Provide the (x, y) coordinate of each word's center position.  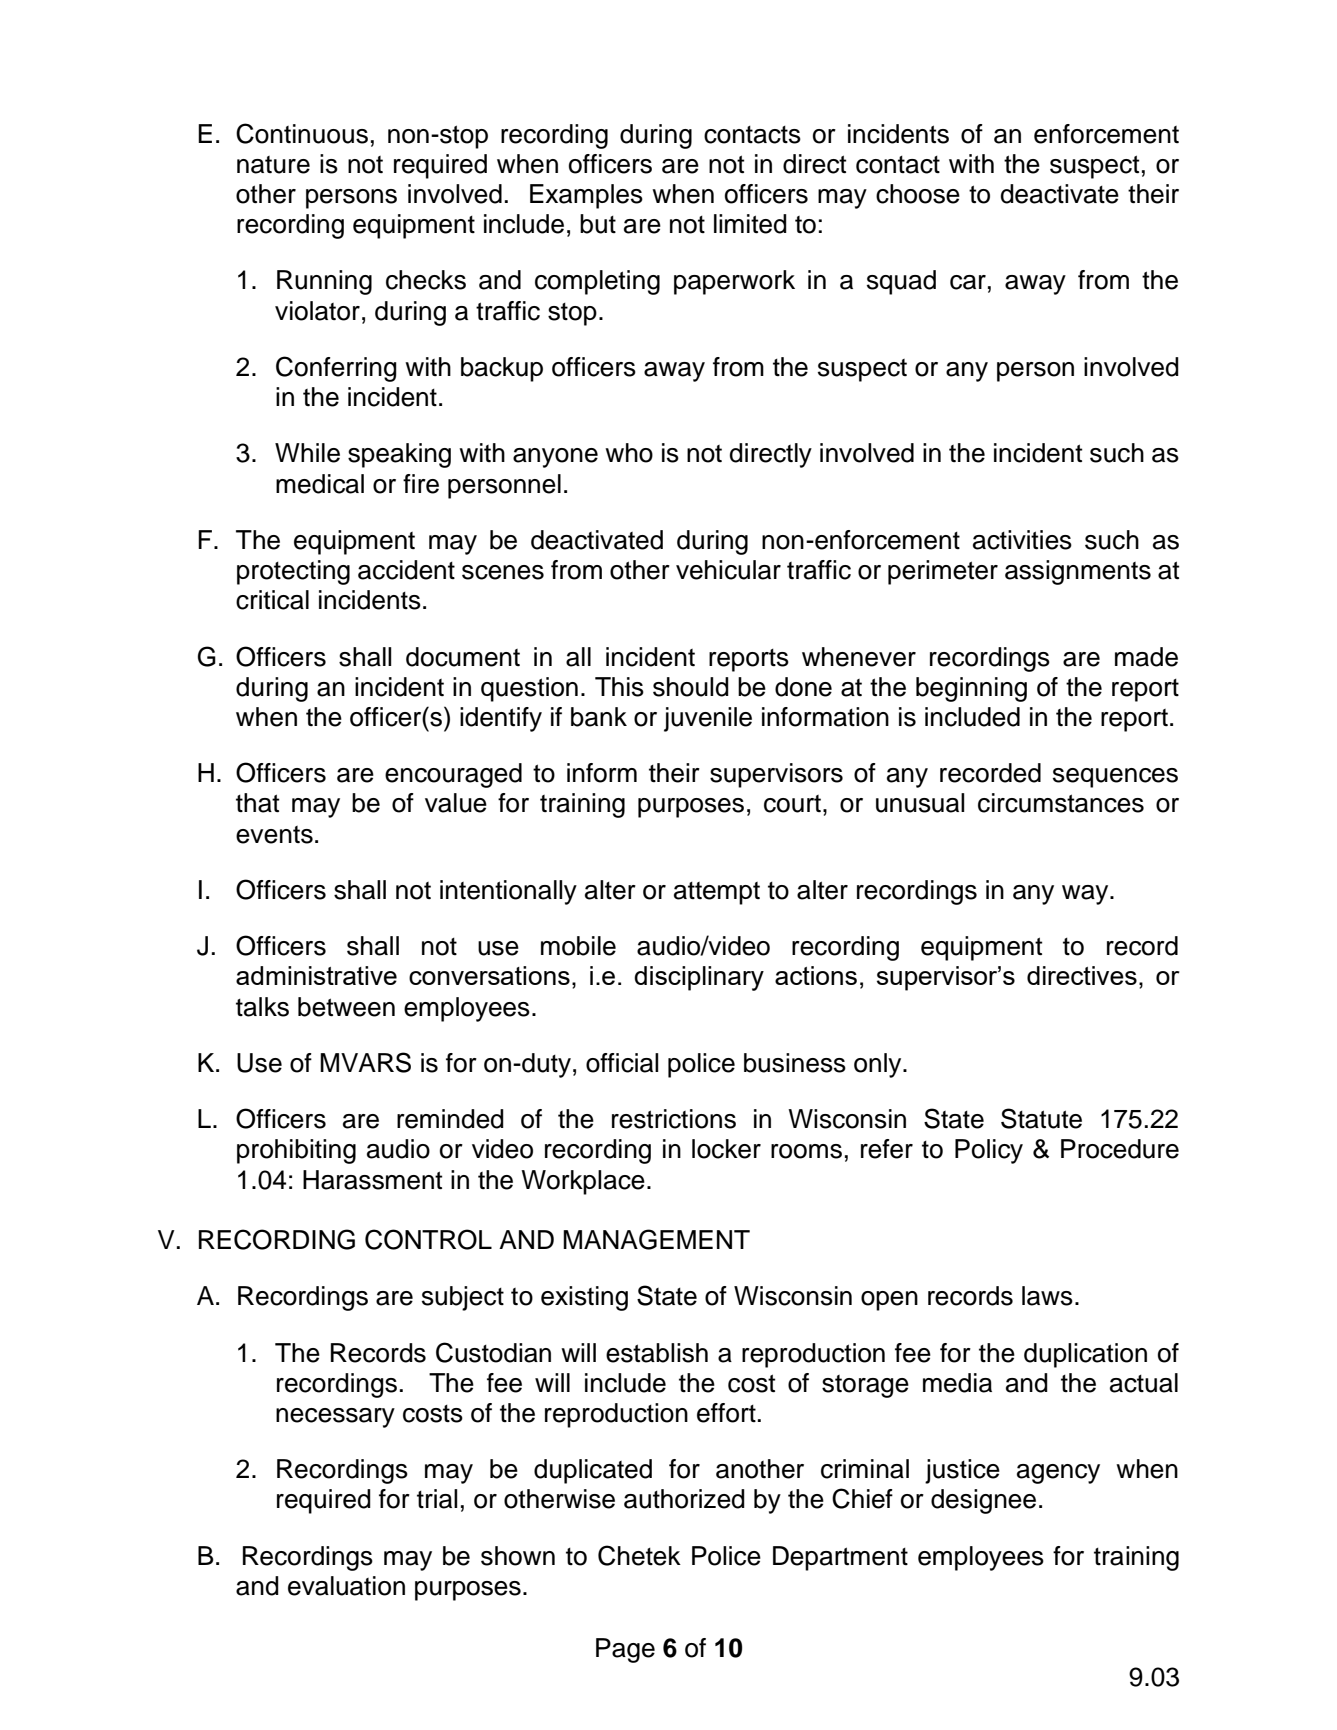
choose (918, 194)
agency (1058, 1474)
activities (1022, 540)
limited (750, 224)
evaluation (346, 1586)
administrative (316, 975)
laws (1047, 1296)
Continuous (302, 133)
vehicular (728, 570)
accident (406, 570)
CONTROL (428, 1239)
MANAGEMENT (656, 1239)
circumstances (1061, 803)
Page (625, 1650)
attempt (717, 893)
